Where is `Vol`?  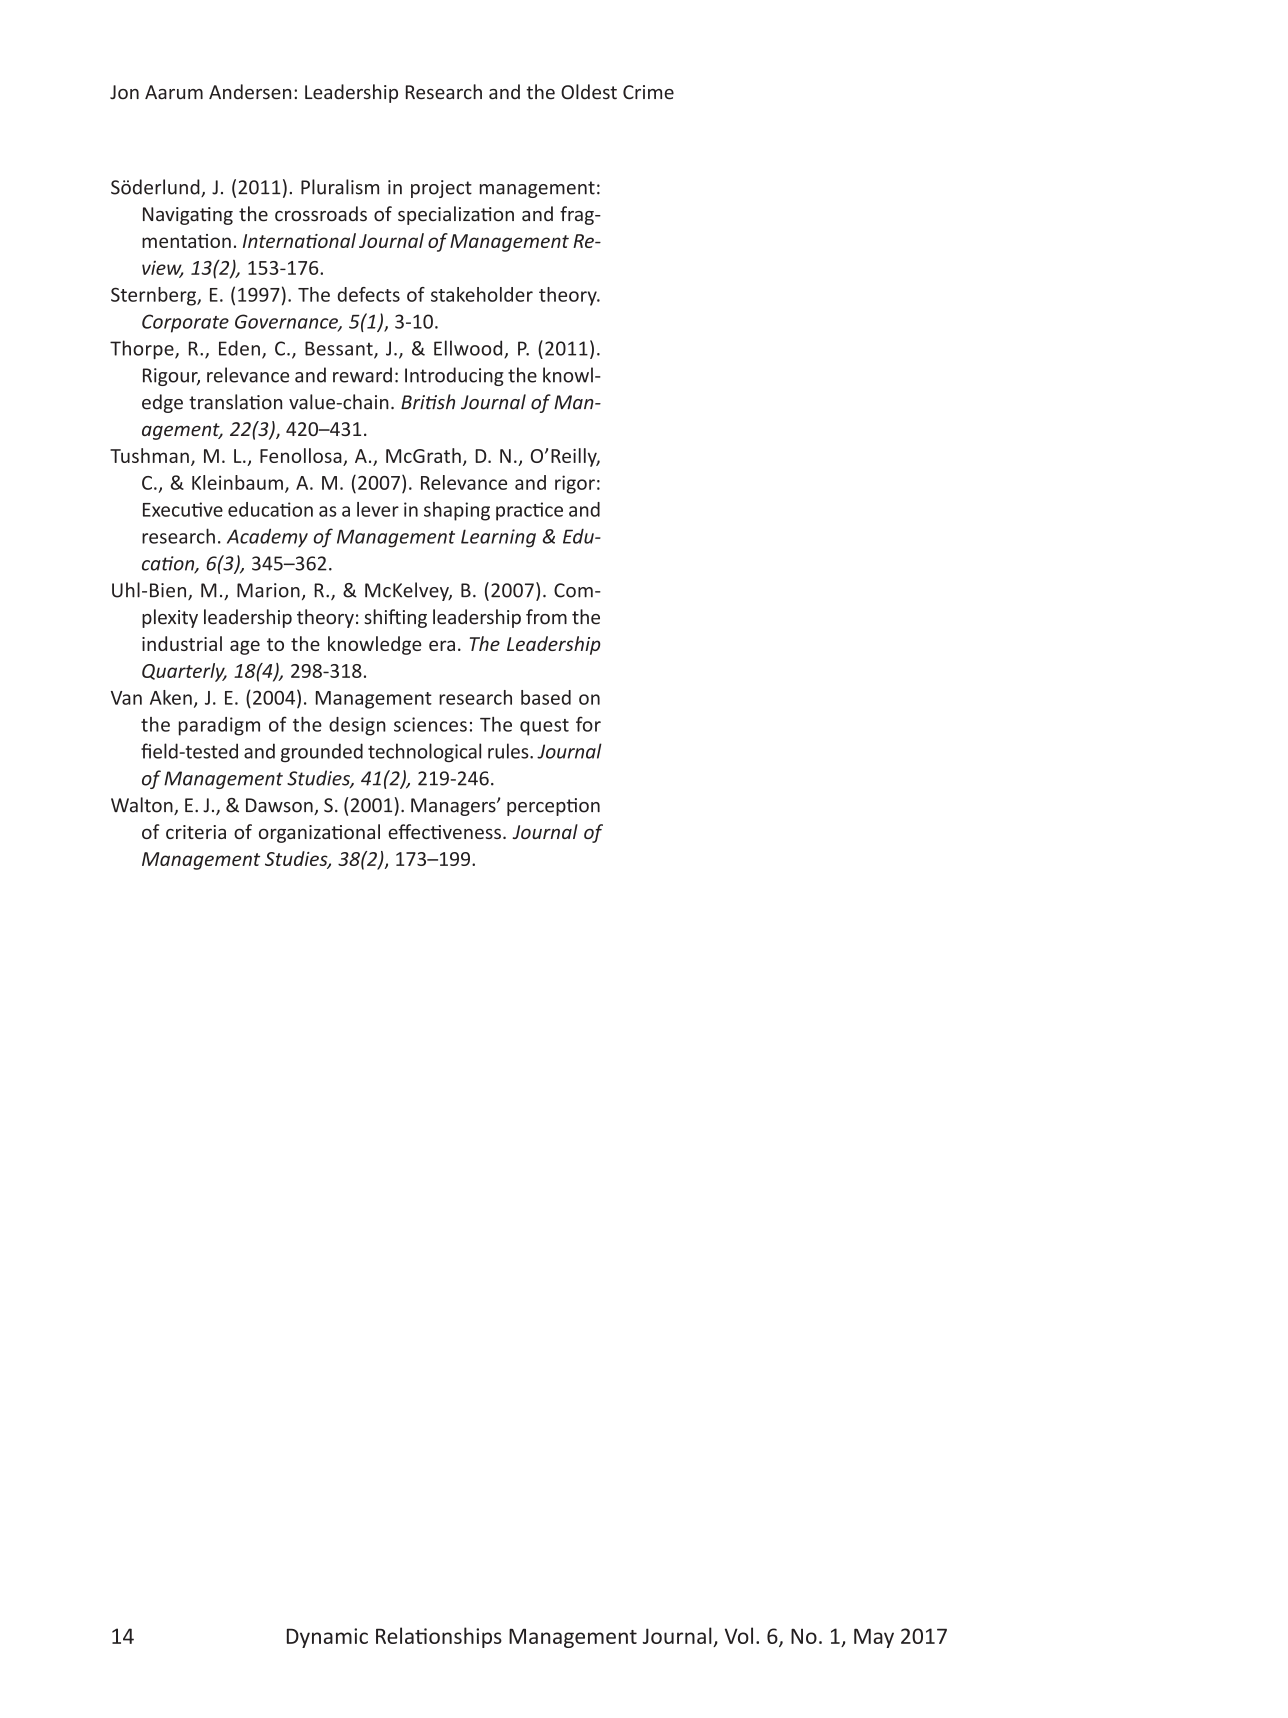
Vol is located at coordinates (739, 1635).
